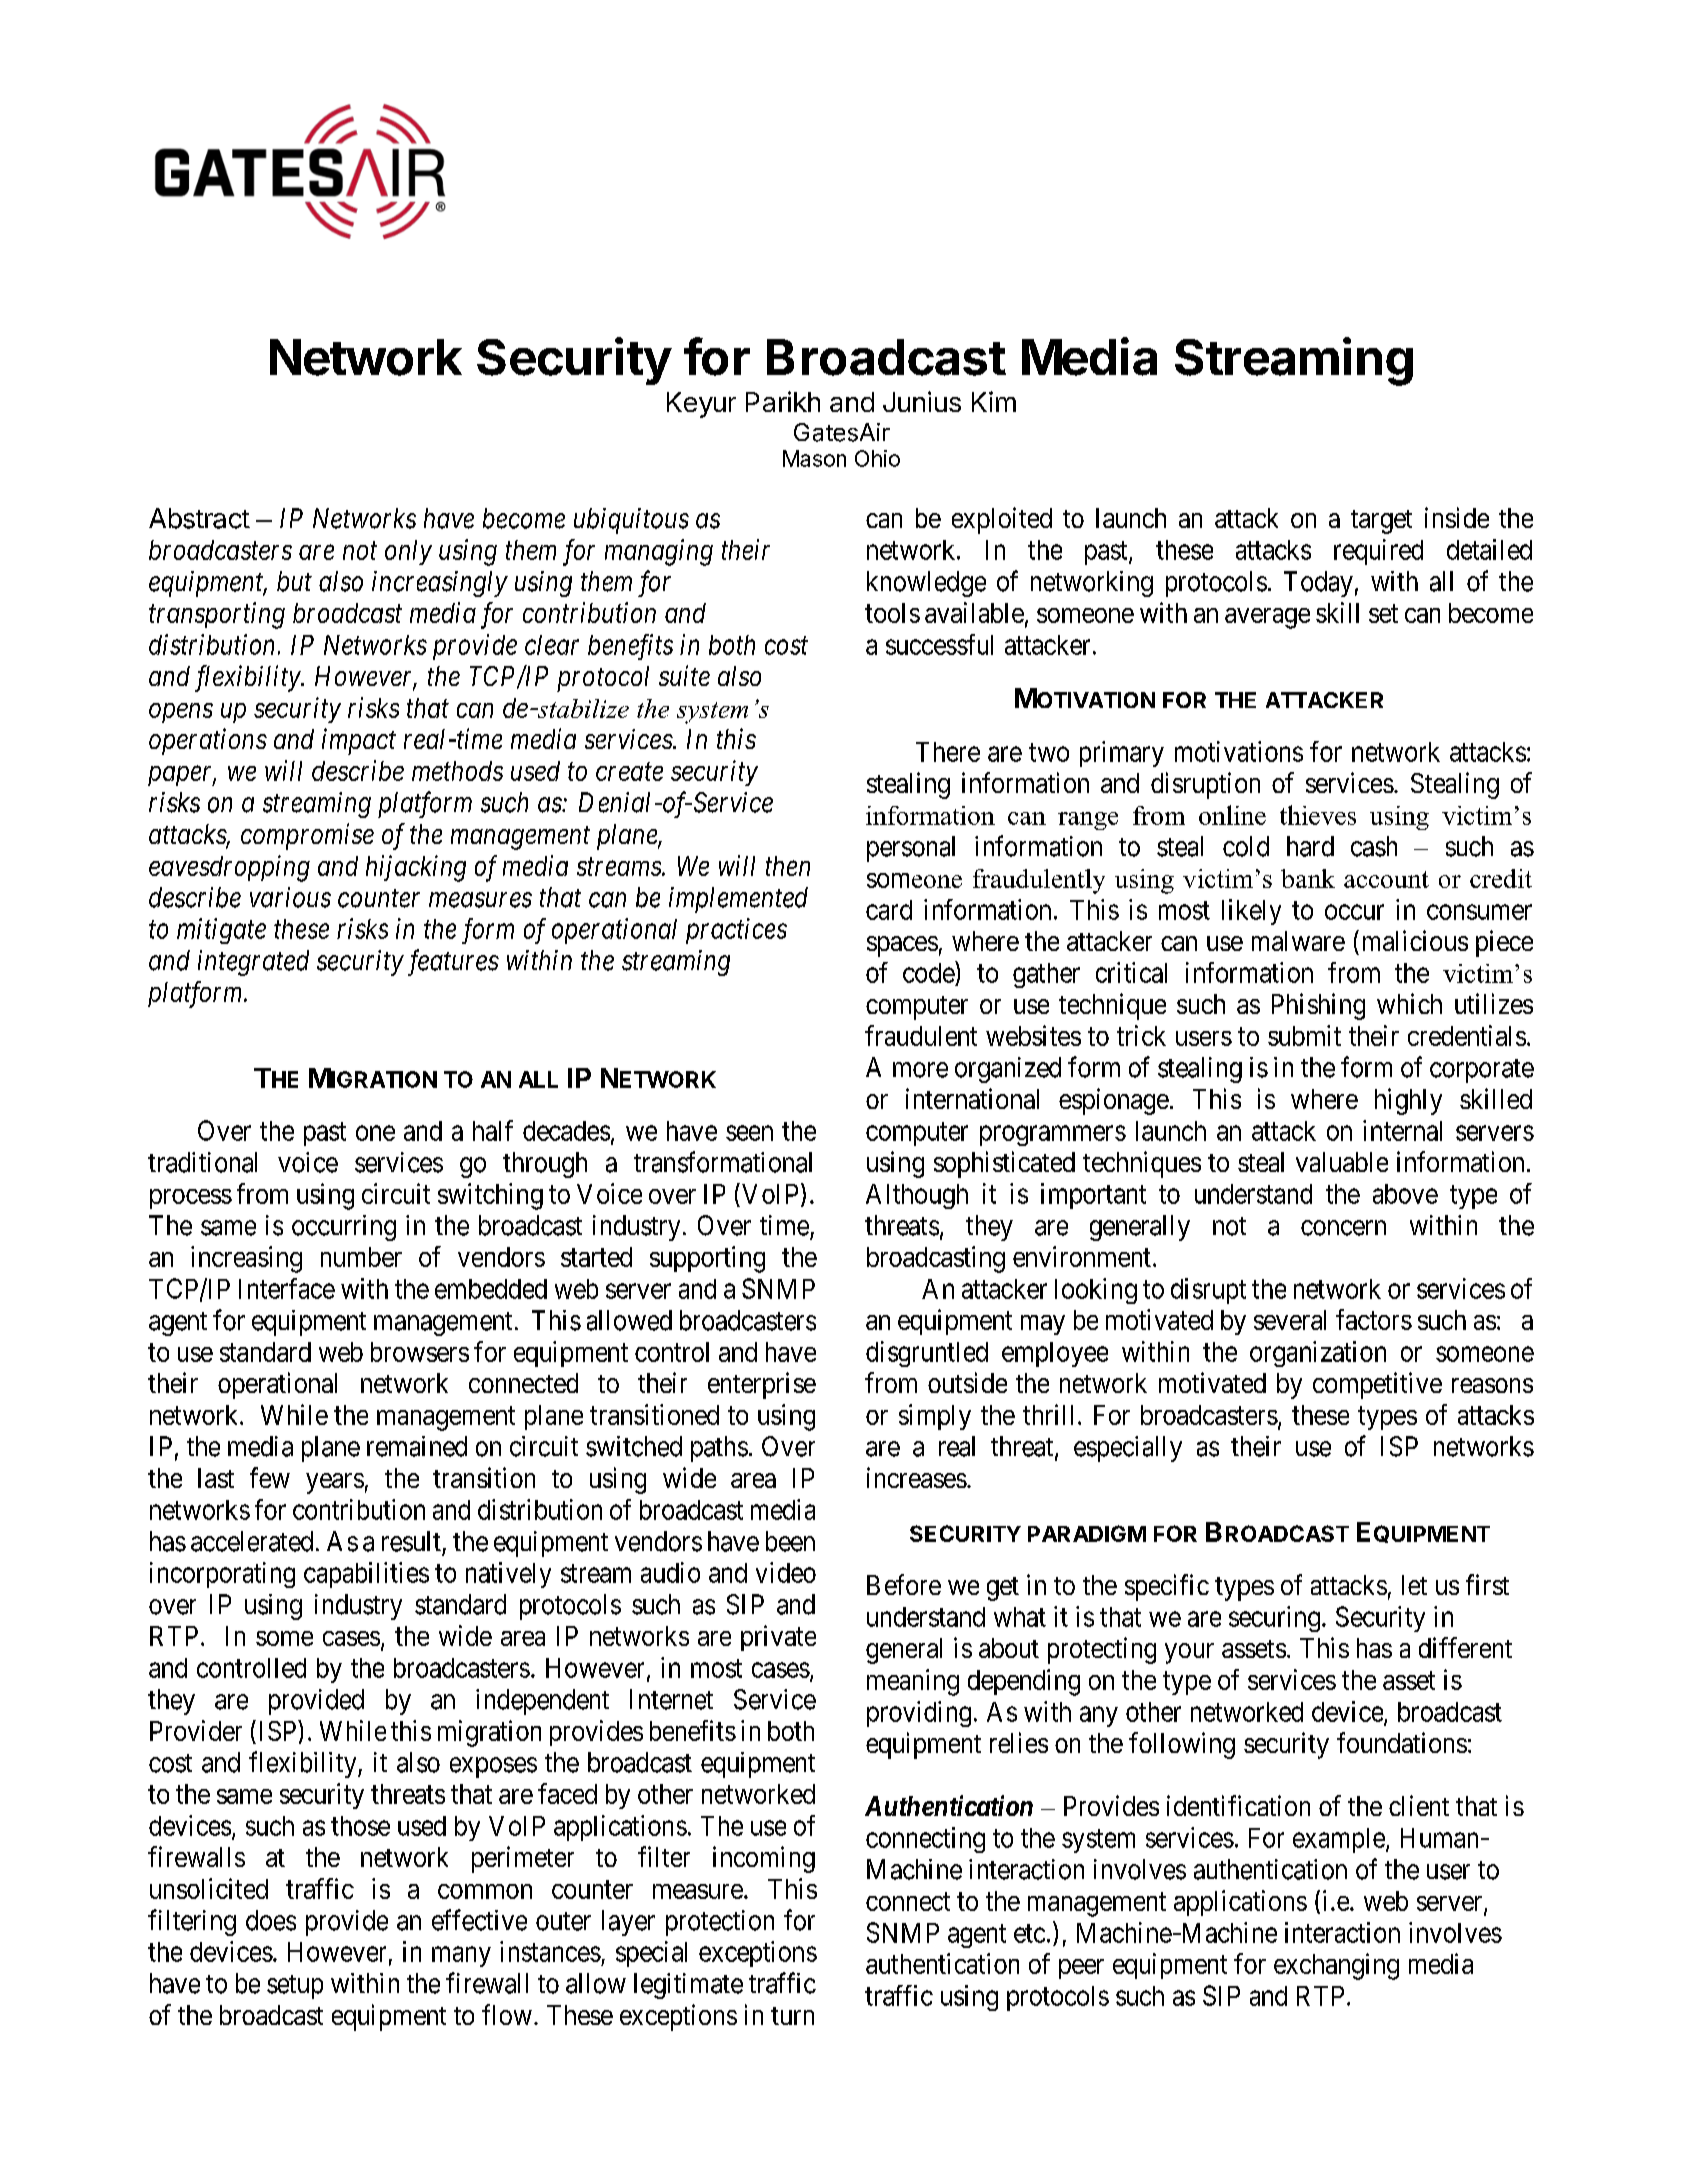  Describe the element at coordinates (792, 2016) in the screenshot. I see `turn` at that location.
